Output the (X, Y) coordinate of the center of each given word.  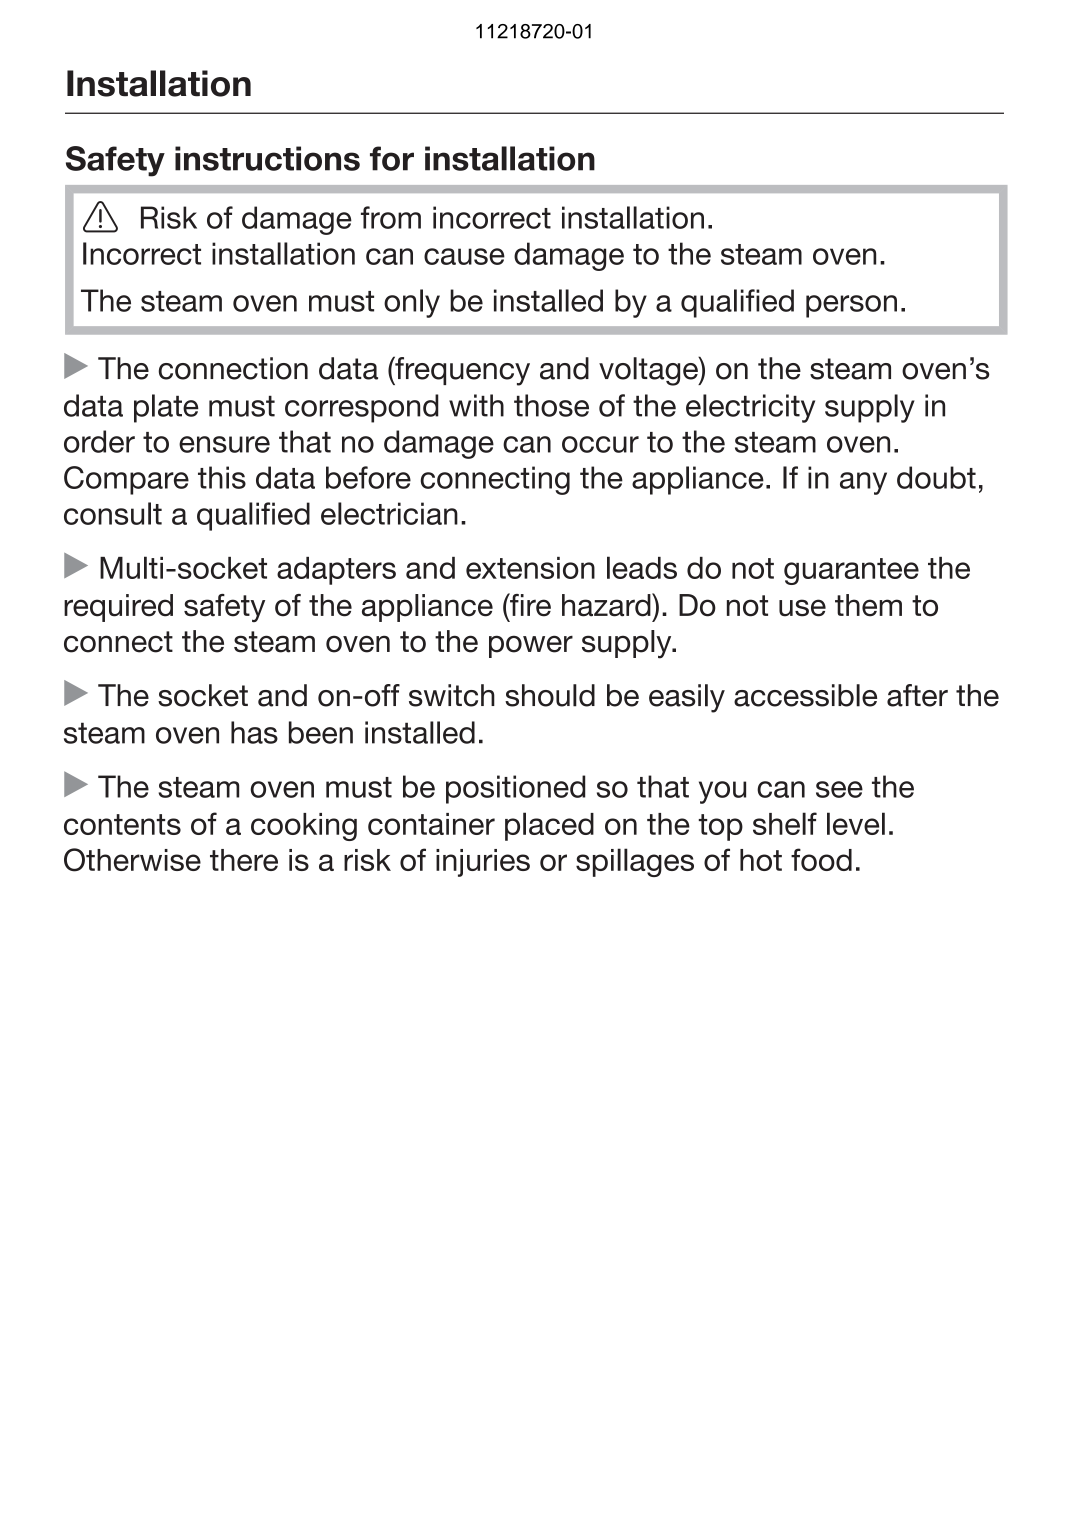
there (244, 860)
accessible (805, 695)
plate (166, 408)
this (222, 477)
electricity (750, 408)
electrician (389, 513)
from (391, 217)
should (550, 695)
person (851, 306)
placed (549, 826)
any (863, 483)
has (254, 732)
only (412, 303)
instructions (267, 158)
